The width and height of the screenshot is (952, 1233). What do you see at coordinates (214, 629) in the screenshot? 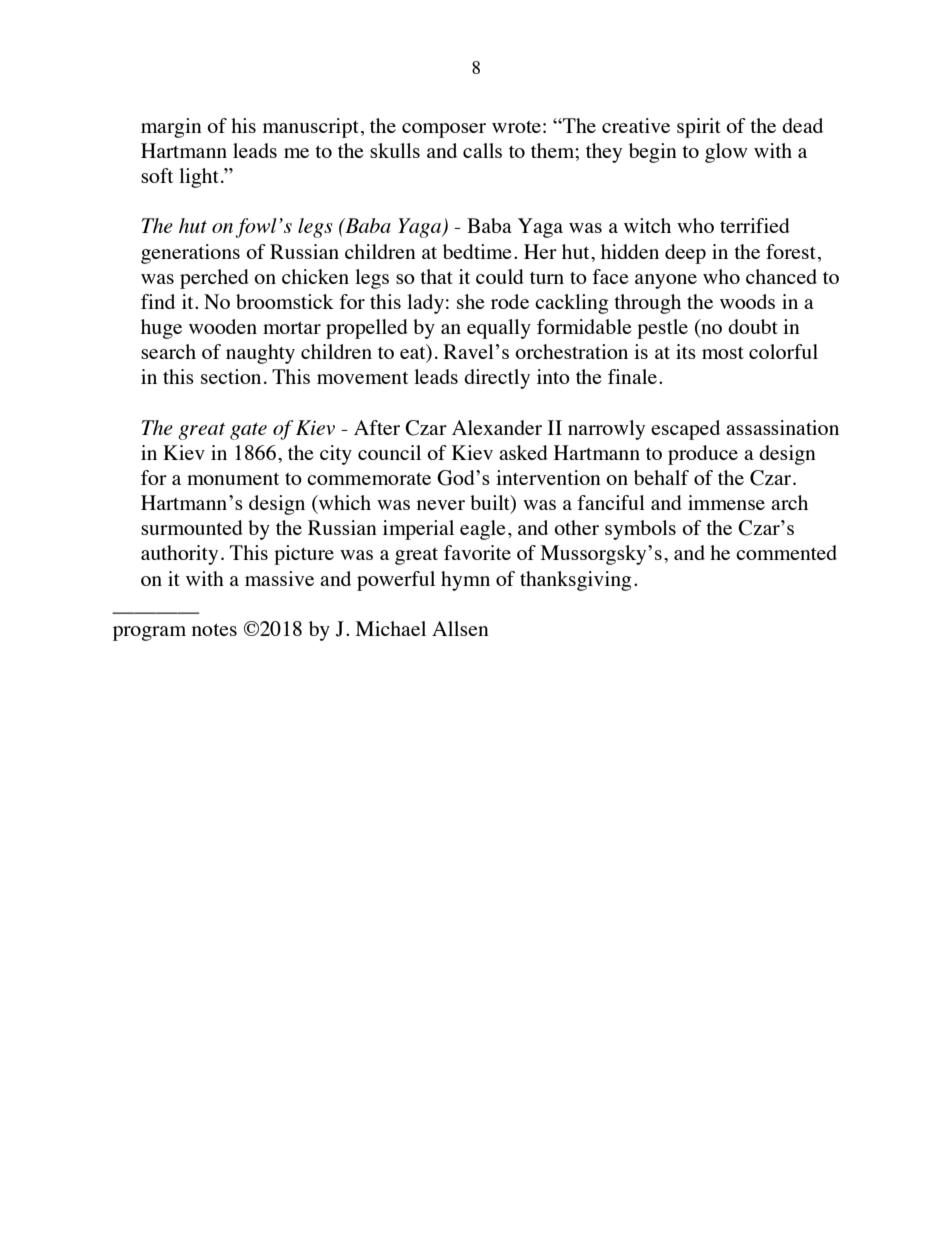
I see `notes` at bounding box center [214, 629].
